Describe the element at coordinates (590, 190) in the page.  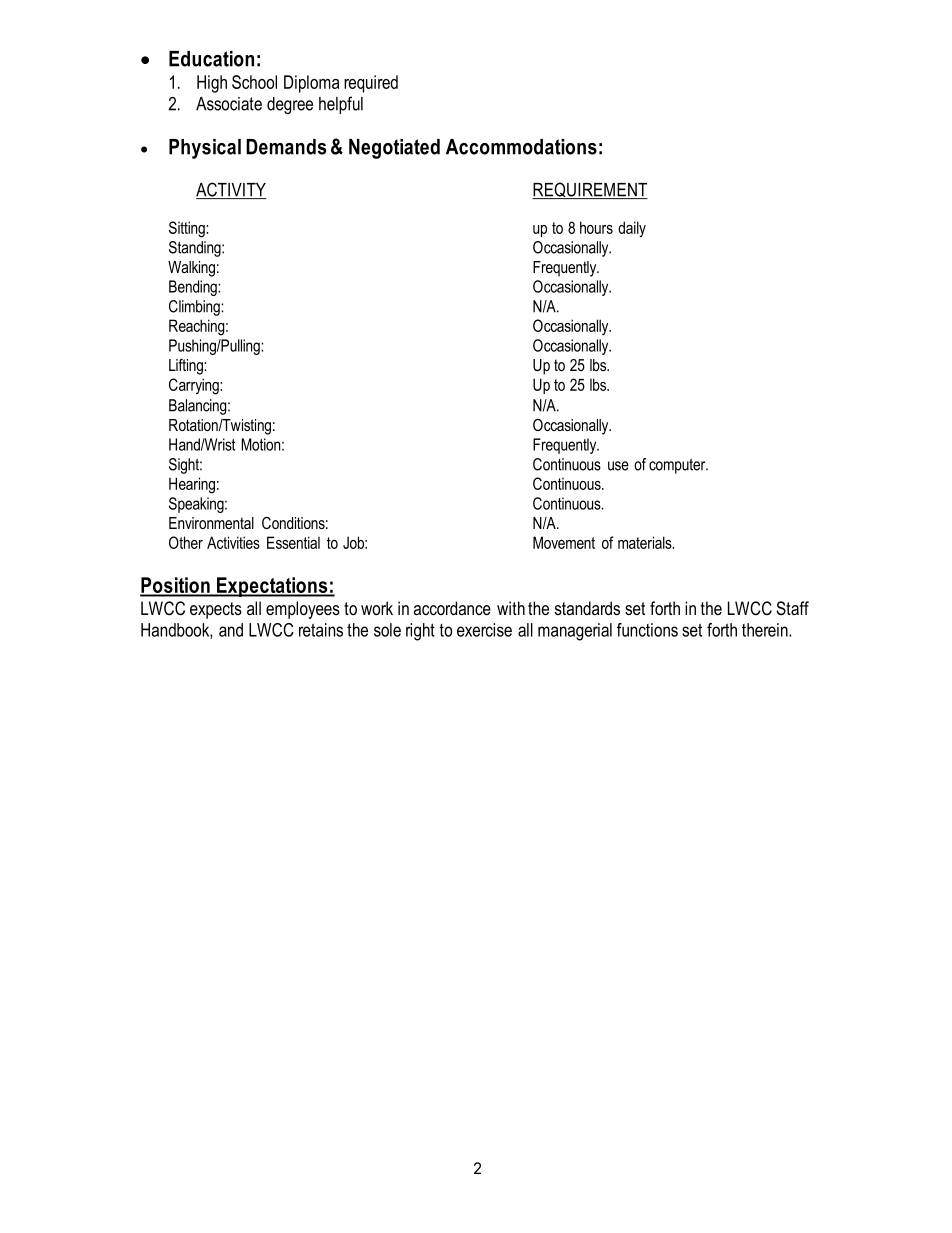
I see `REQUIREMENT` at that location.
